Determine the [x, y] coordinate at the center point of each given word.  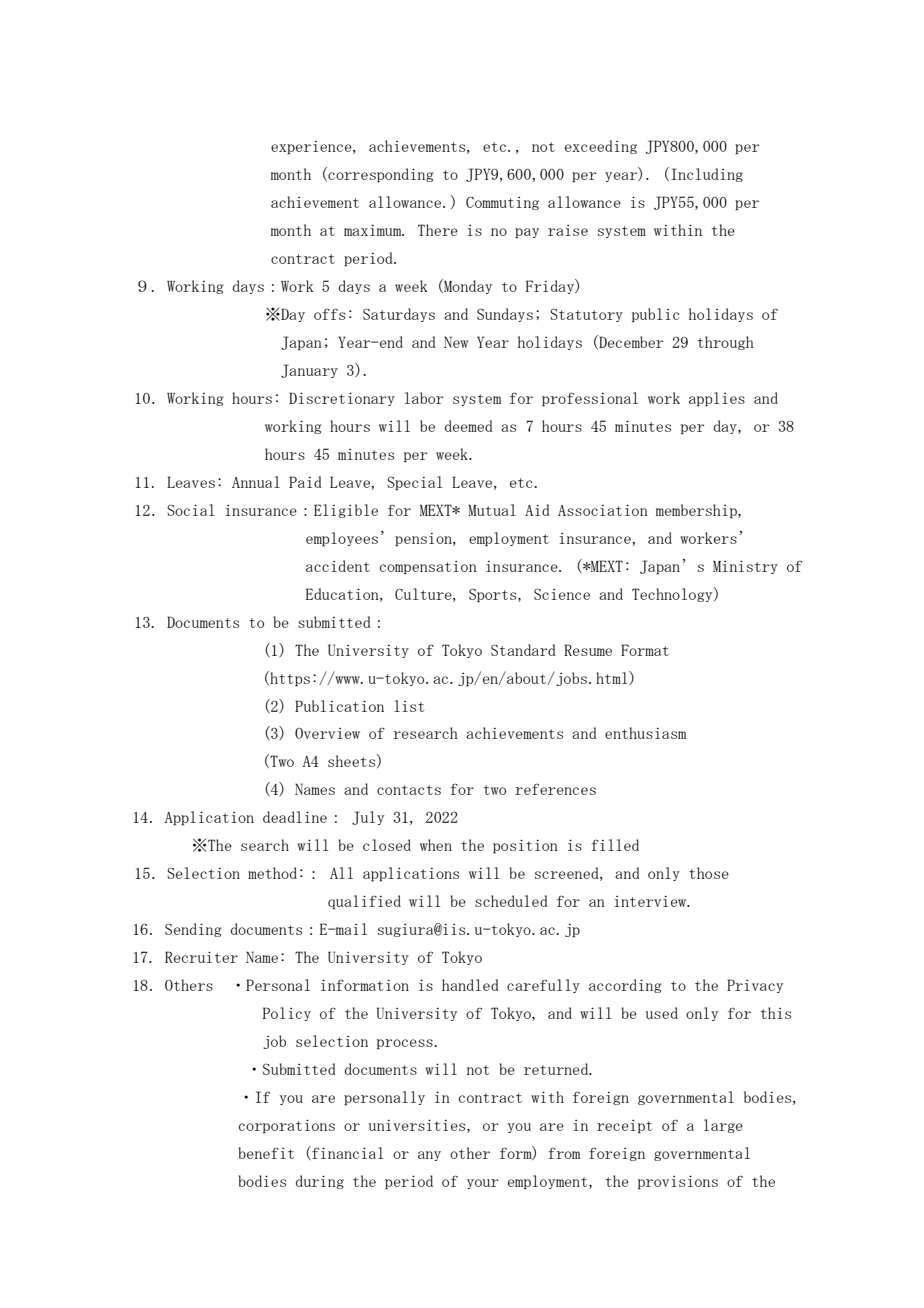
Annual [256, 482]
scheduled [511, 901]
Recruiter [201, 957]
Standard [523, 650]
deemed [469, 426]
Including [707, 175]
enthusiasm [645, 733]
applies [717, 399]
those [709, 873]
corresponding [380, 175]
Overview [327, 733]
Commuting [502, 203]
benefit [266, 1153]
